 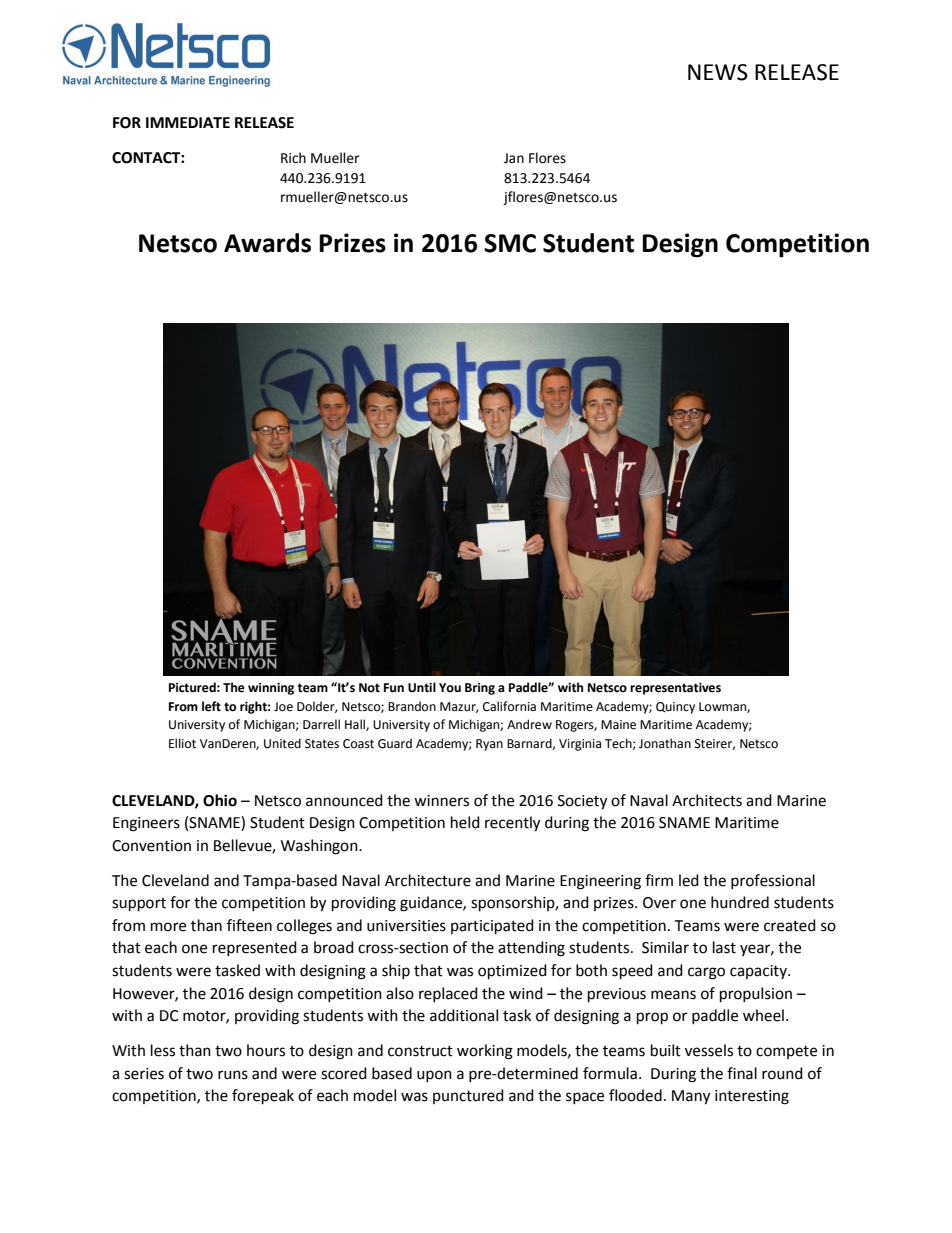 What do you see at coordinates (675, 689) in the page?
I see `representatives` at bounding box center [675, 689].
